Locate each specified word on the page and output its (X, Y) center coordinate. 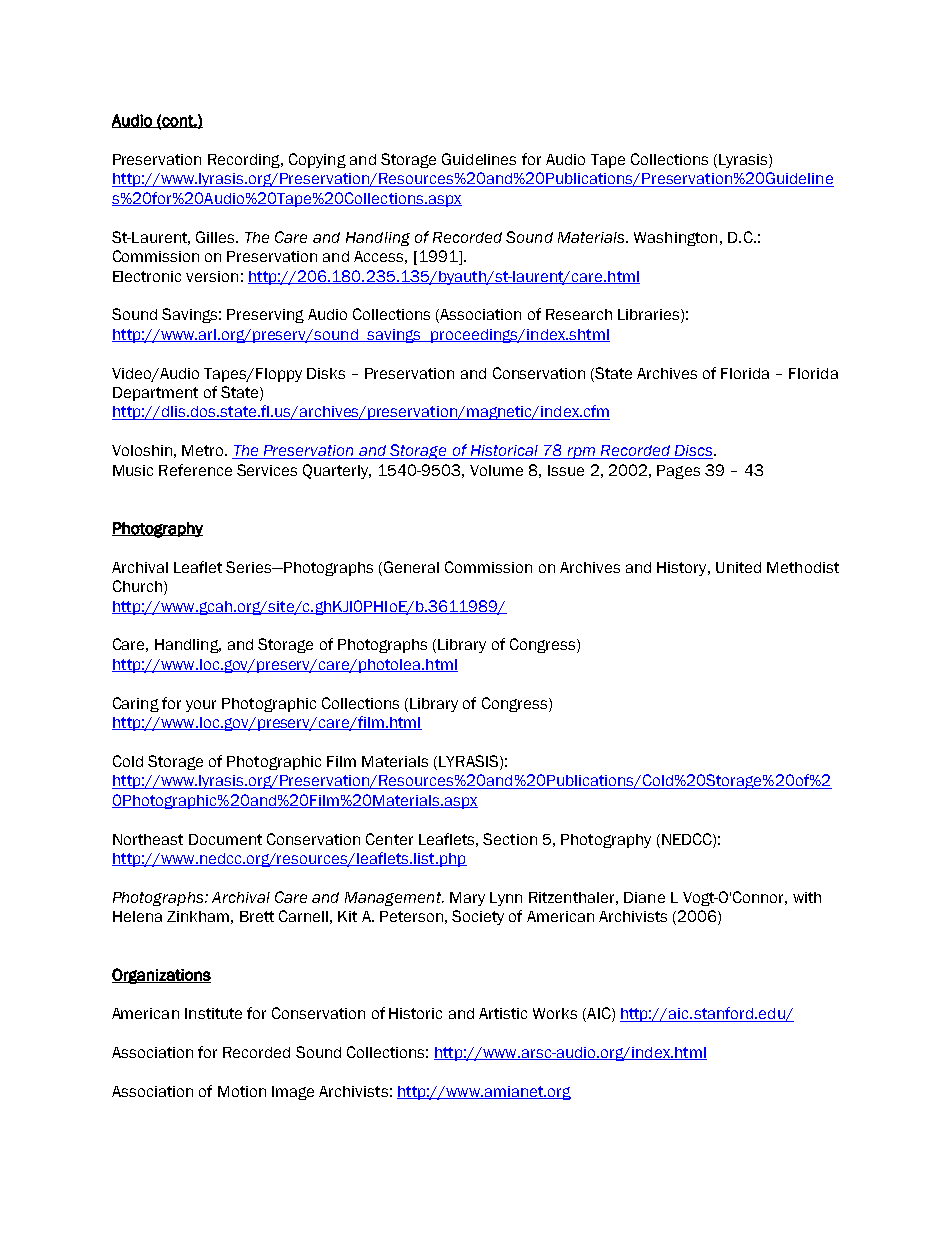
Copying (317, 160)
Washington (675, 239)
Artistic (503, 1013)
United (738, 567)
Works (555, 1013)
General (411, 567)
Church (137, 586)
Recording (245, 161)
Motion (242, 1091)
